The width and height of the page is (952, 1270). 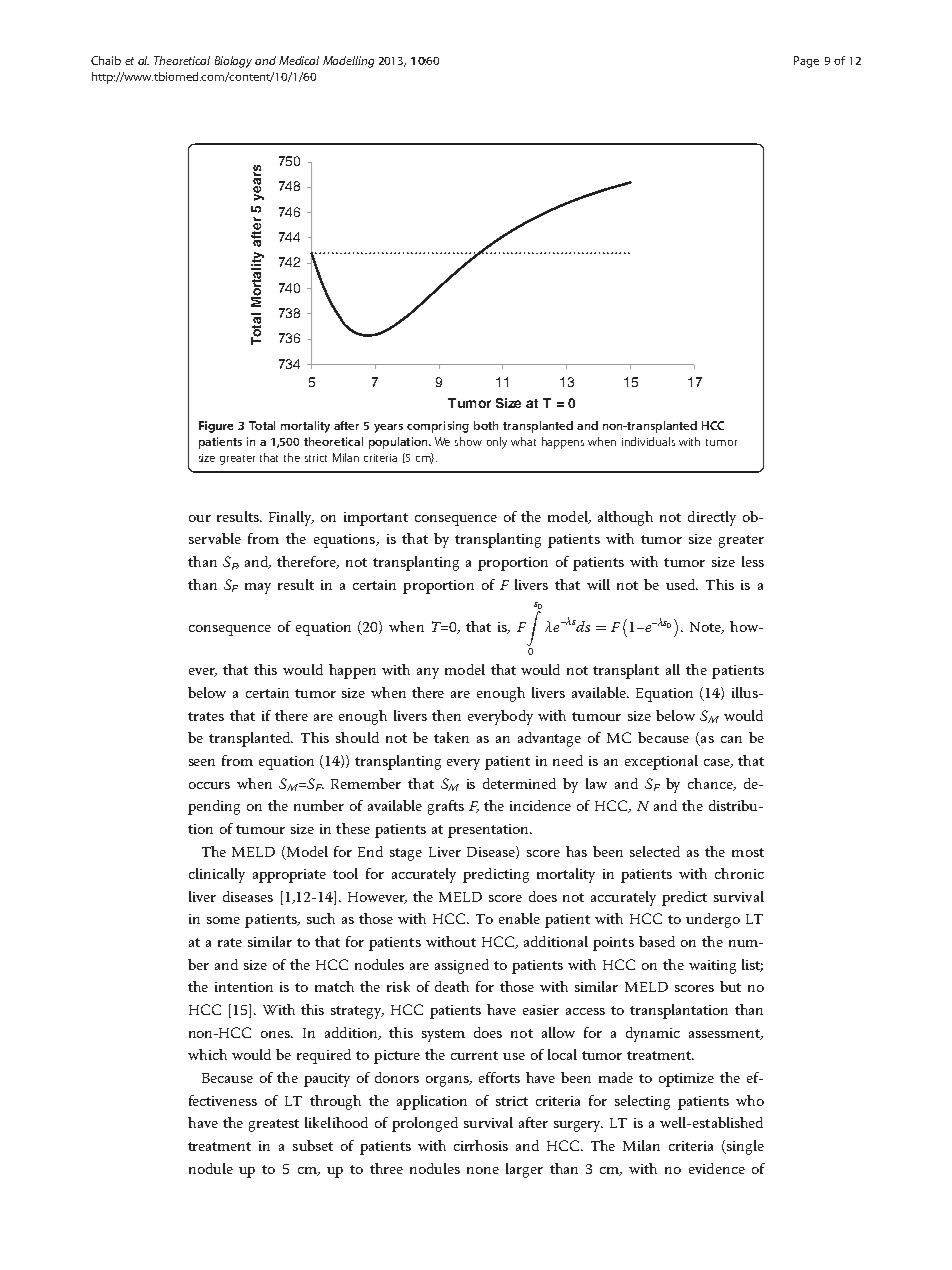 I want to click on any, so click(x=428, y=673).
